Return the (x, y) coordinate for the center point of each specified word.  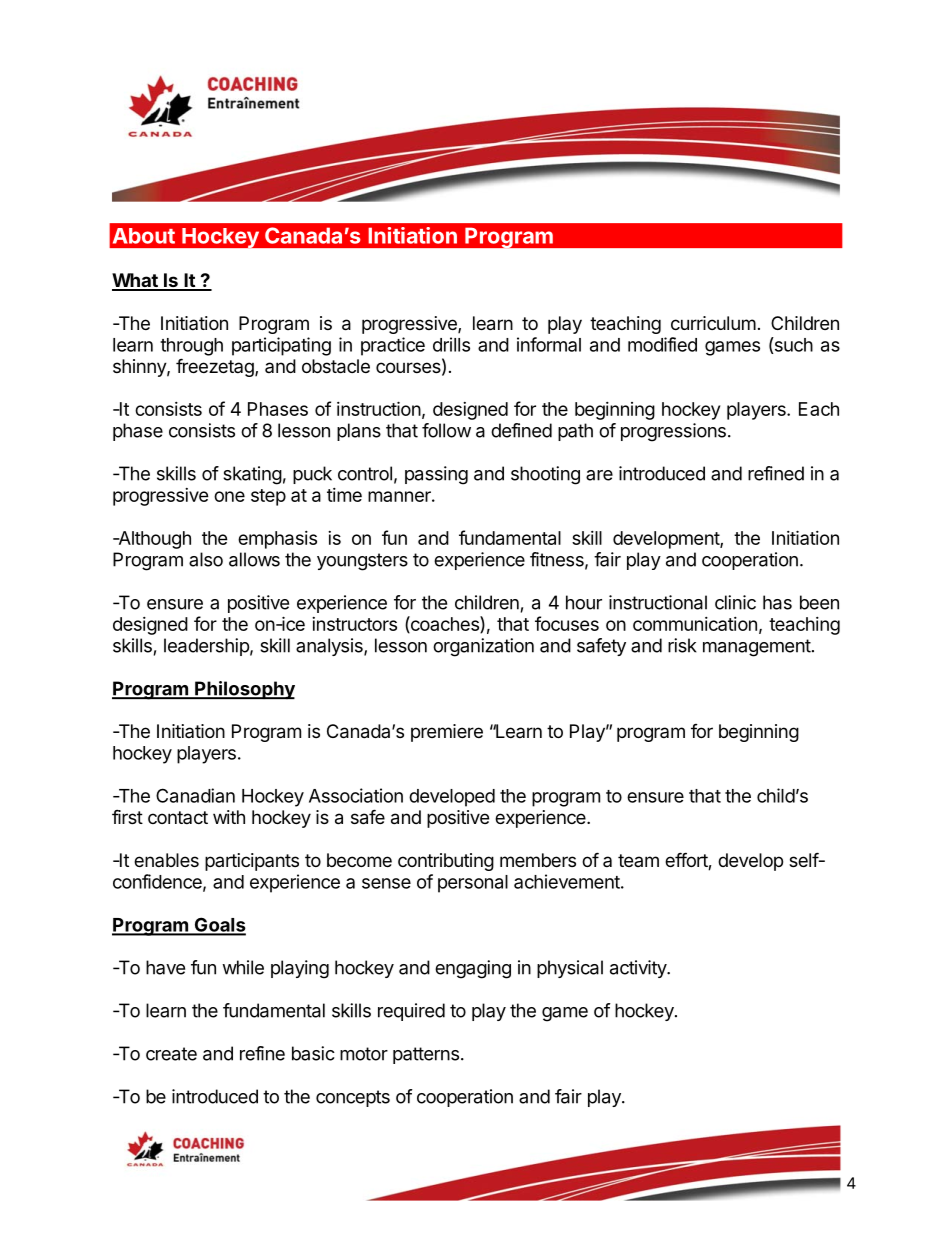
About (144, 236)
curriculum (713, 323)
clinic (735, 602)
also (206, 559)
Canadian (195, 795)
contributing (446, 862)
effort (687, 861)
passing (436, 475)
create (171, 1054)
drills (451, 344)
